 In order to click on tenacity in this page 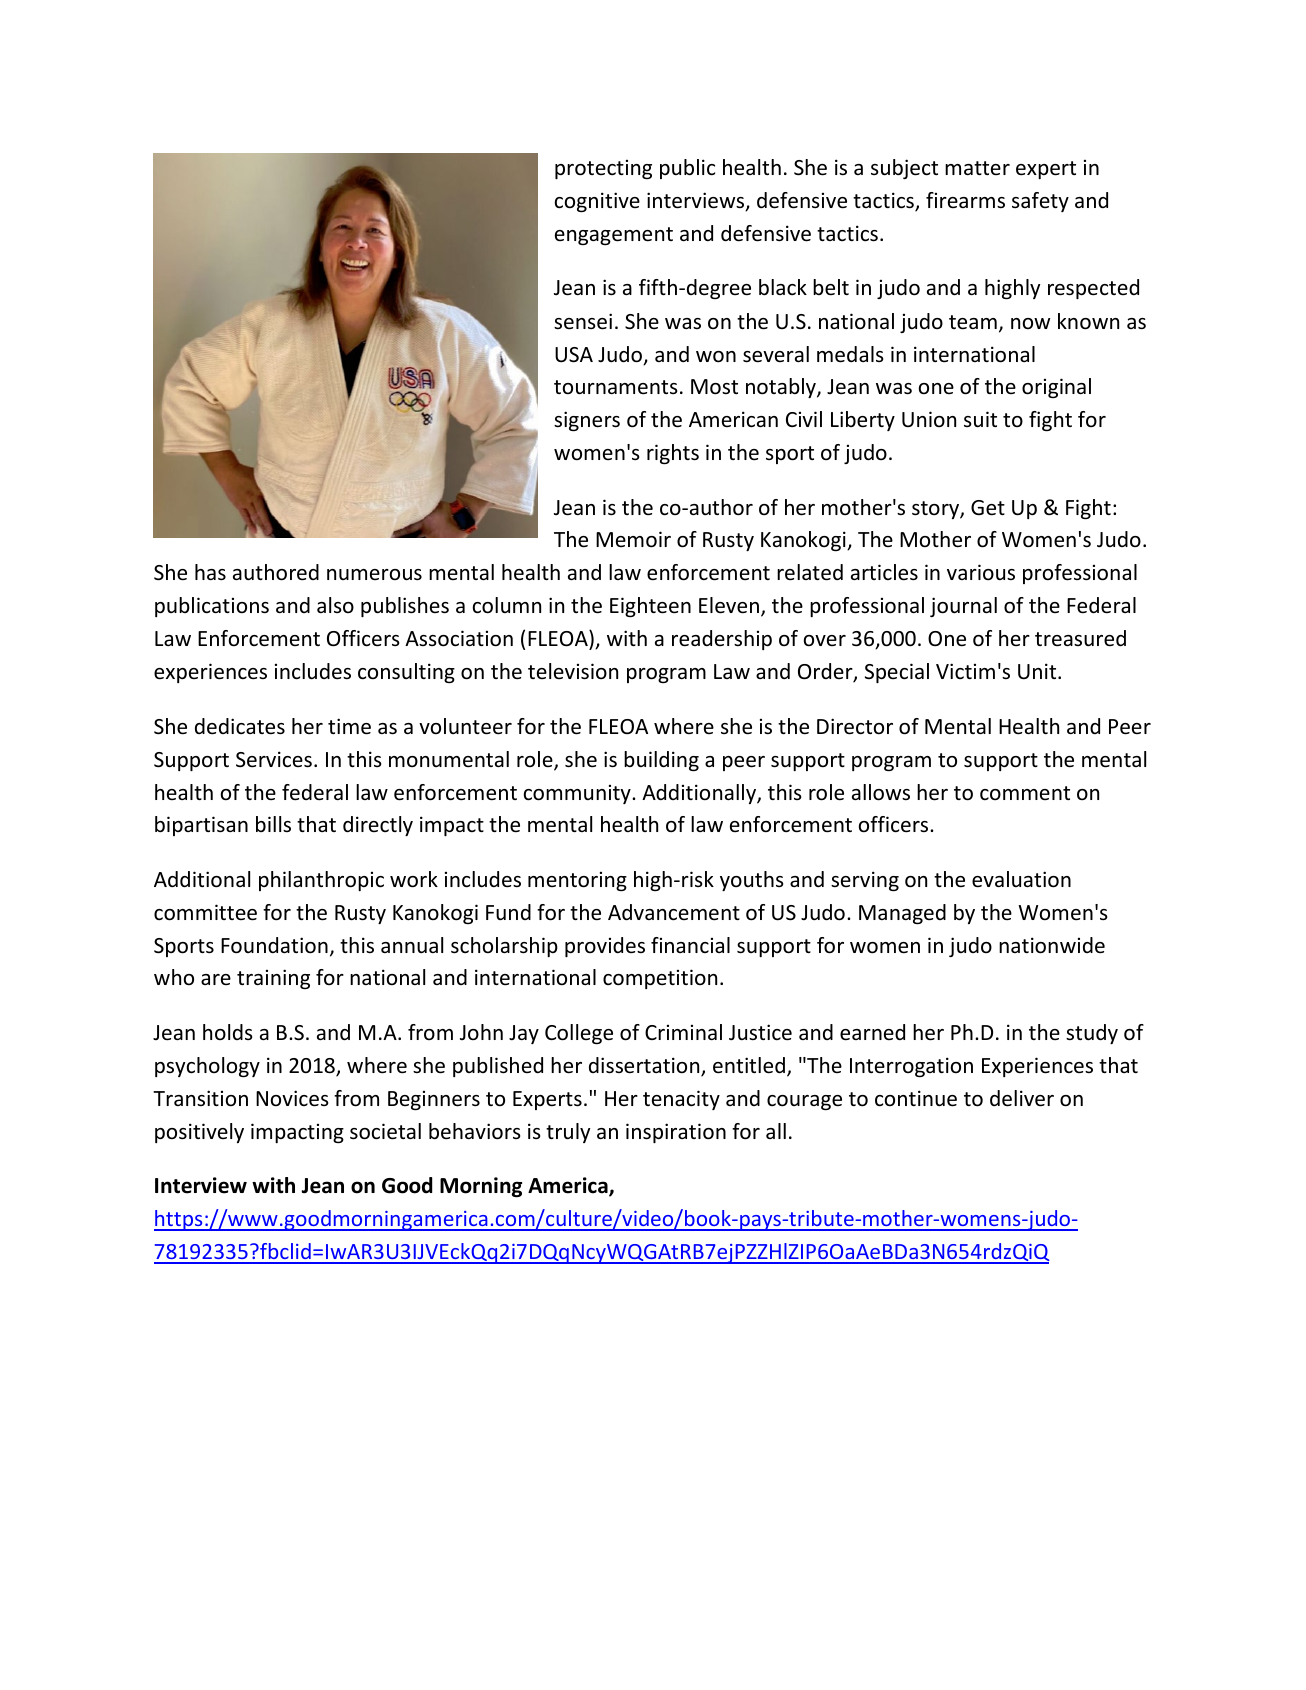, I will do `click(681, 1100)`.
